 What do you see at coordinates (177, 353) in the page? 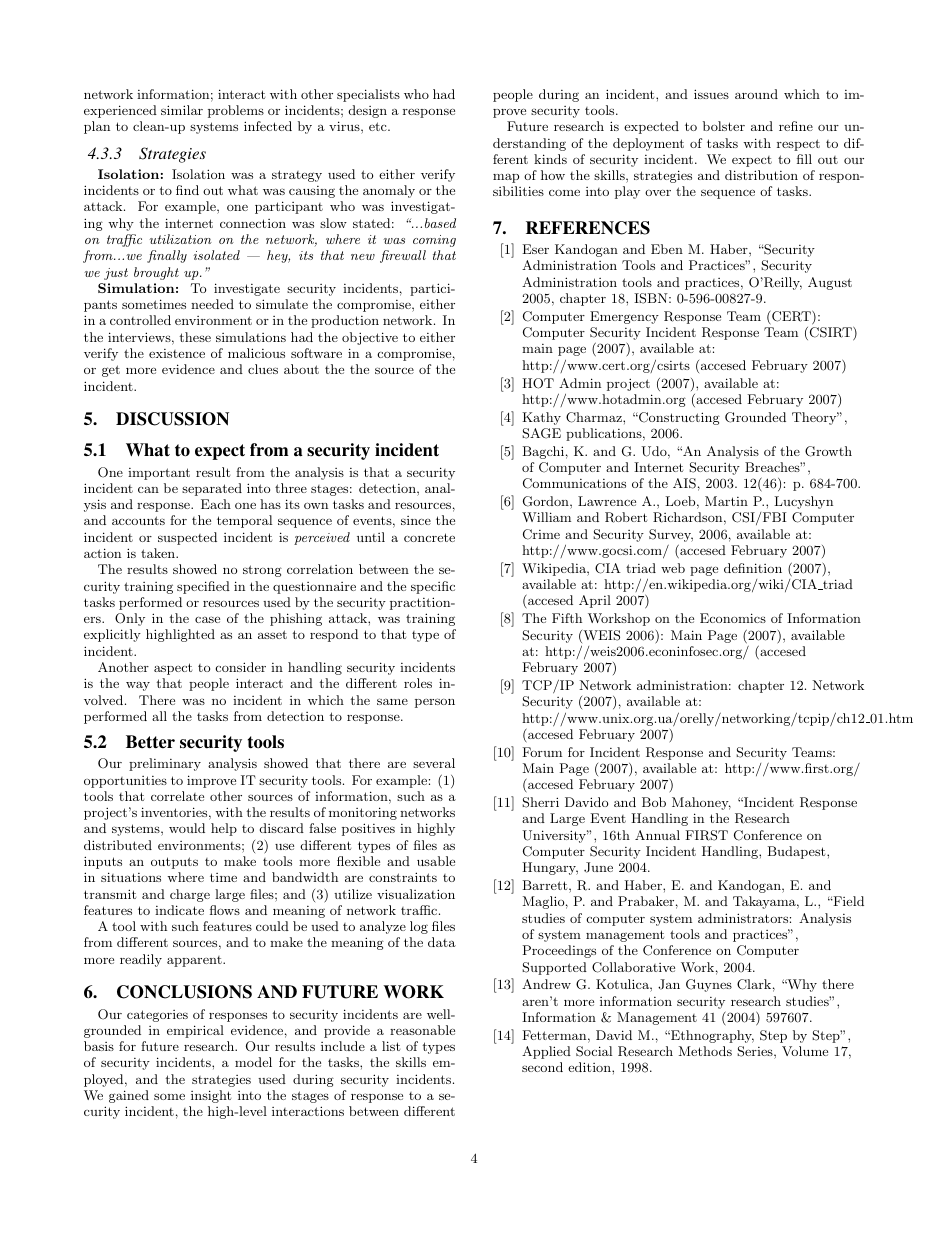
I see `existence` at bounding box center [177, 353].
